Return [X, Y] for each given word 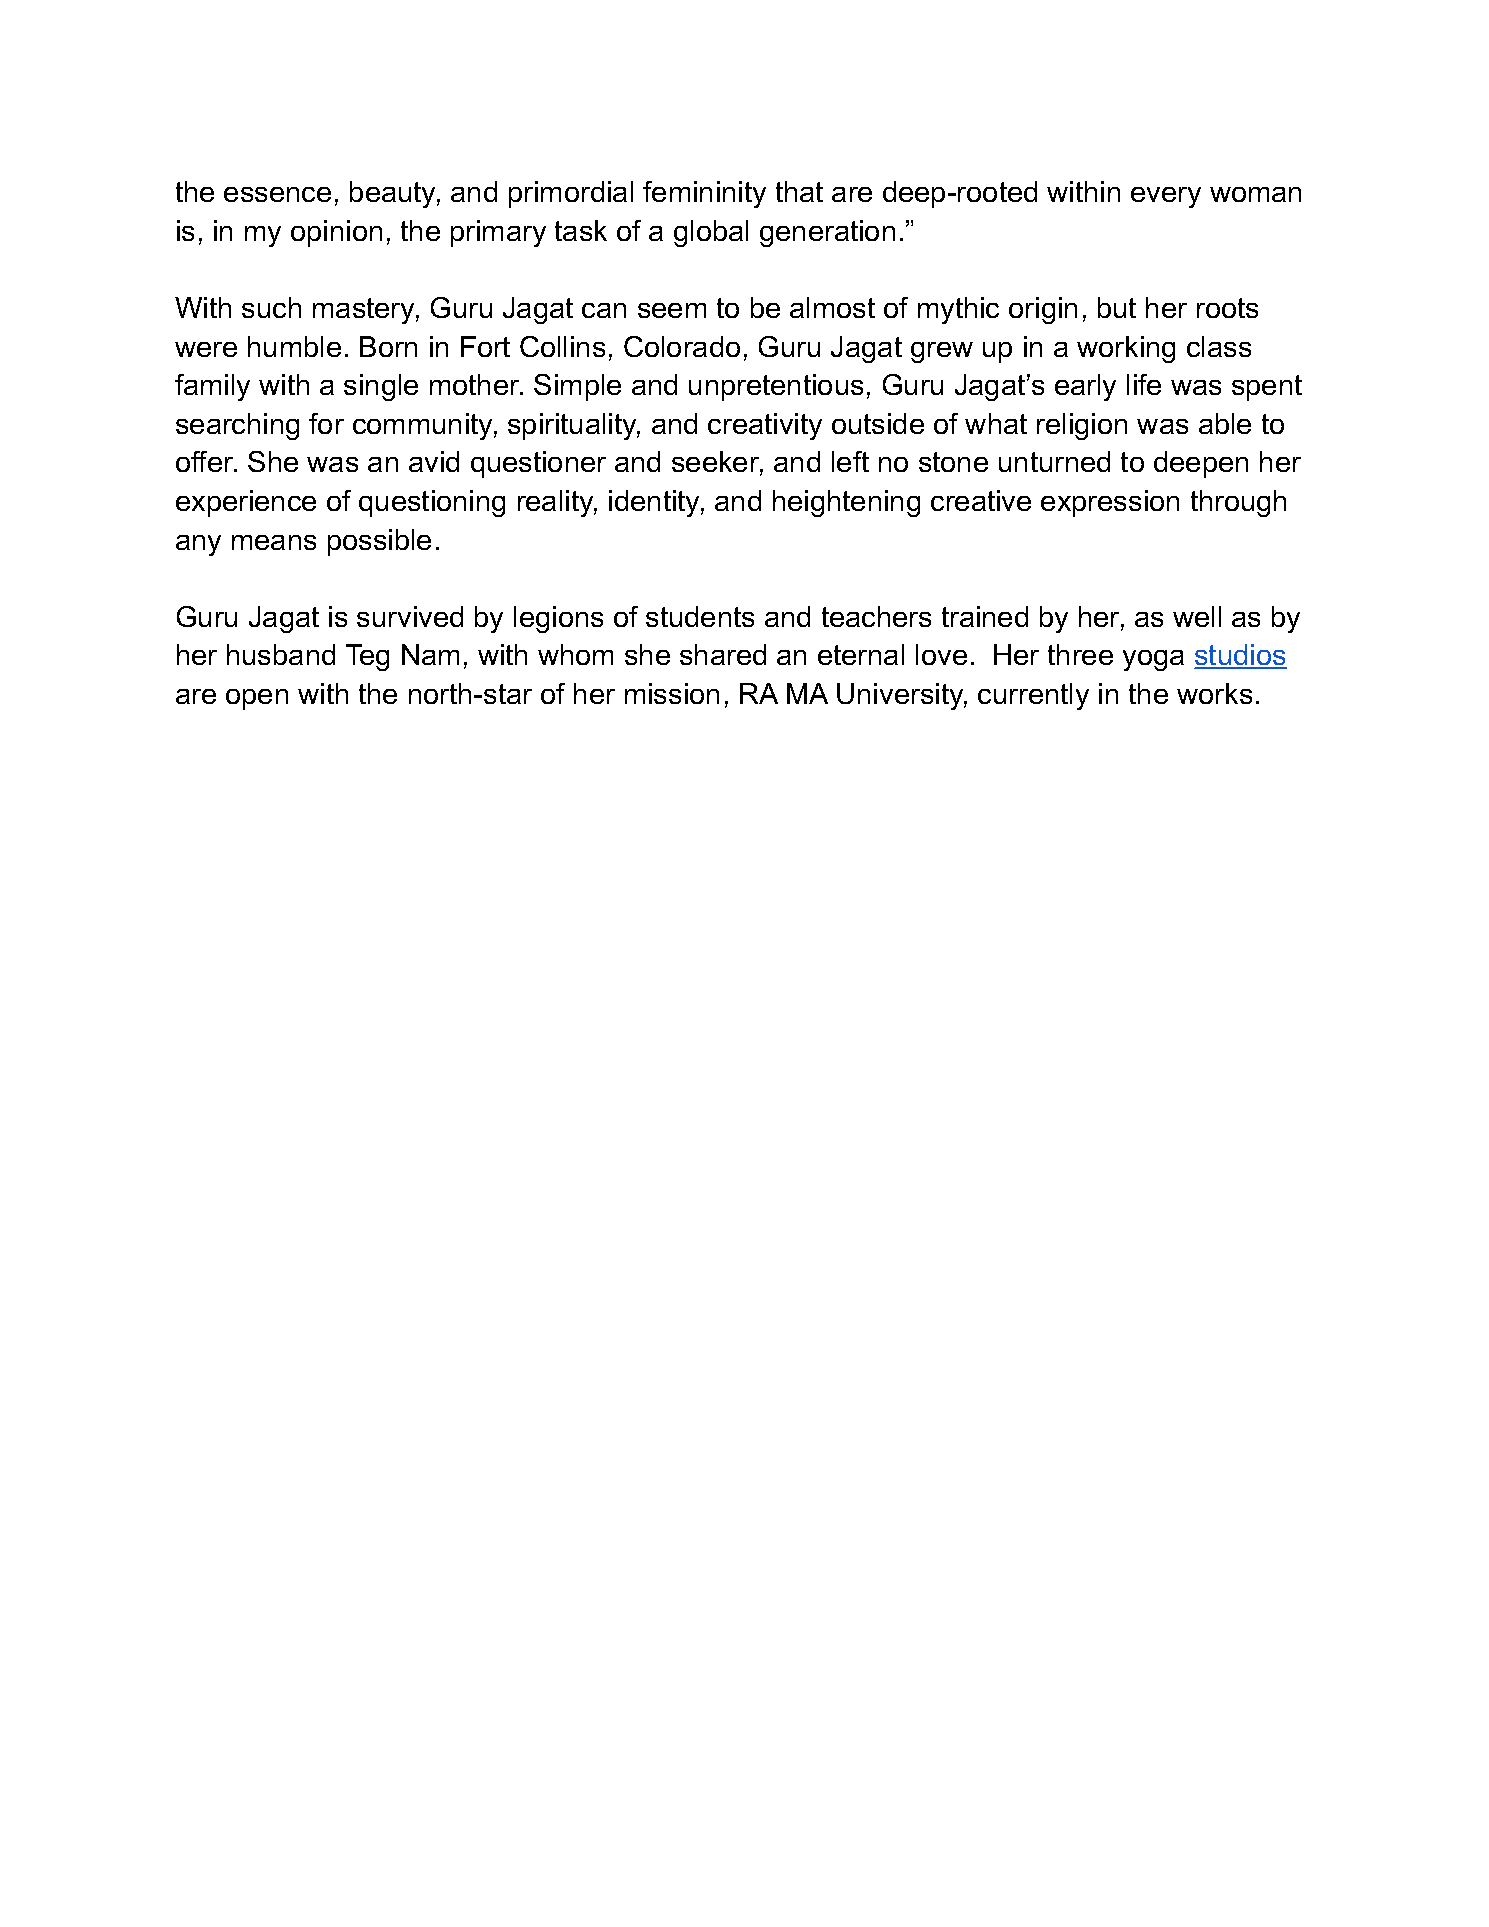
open [257, 699]
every [1166, 197]
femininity [704, 194]
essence [277, 194]
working [1126, 349]
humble [294, 346]
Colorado [682, 346]
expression [1110, 503]
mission [672, 693]
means [274, 542]
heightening [846, 503]
